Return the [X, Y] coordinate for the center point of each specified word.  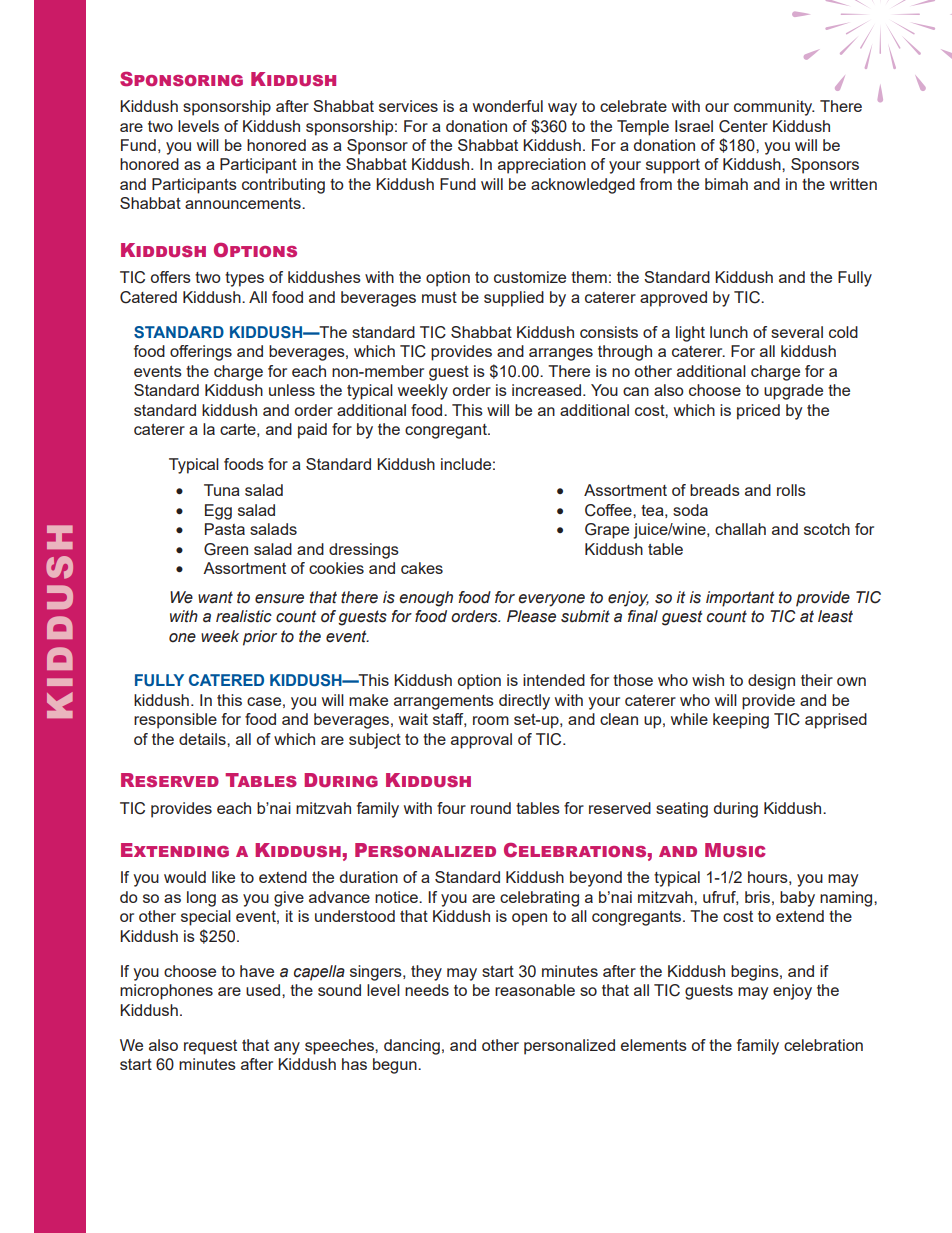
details [203, 739]
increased [548, 390]
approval [481, 741]
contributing [283, 186]
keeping [741, 721]
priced [758, 412]
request [210, 1047]
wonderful [508, 106]
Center [743, 126]
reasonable [535, 990]
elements [654, 1045]
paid [312, 431]
